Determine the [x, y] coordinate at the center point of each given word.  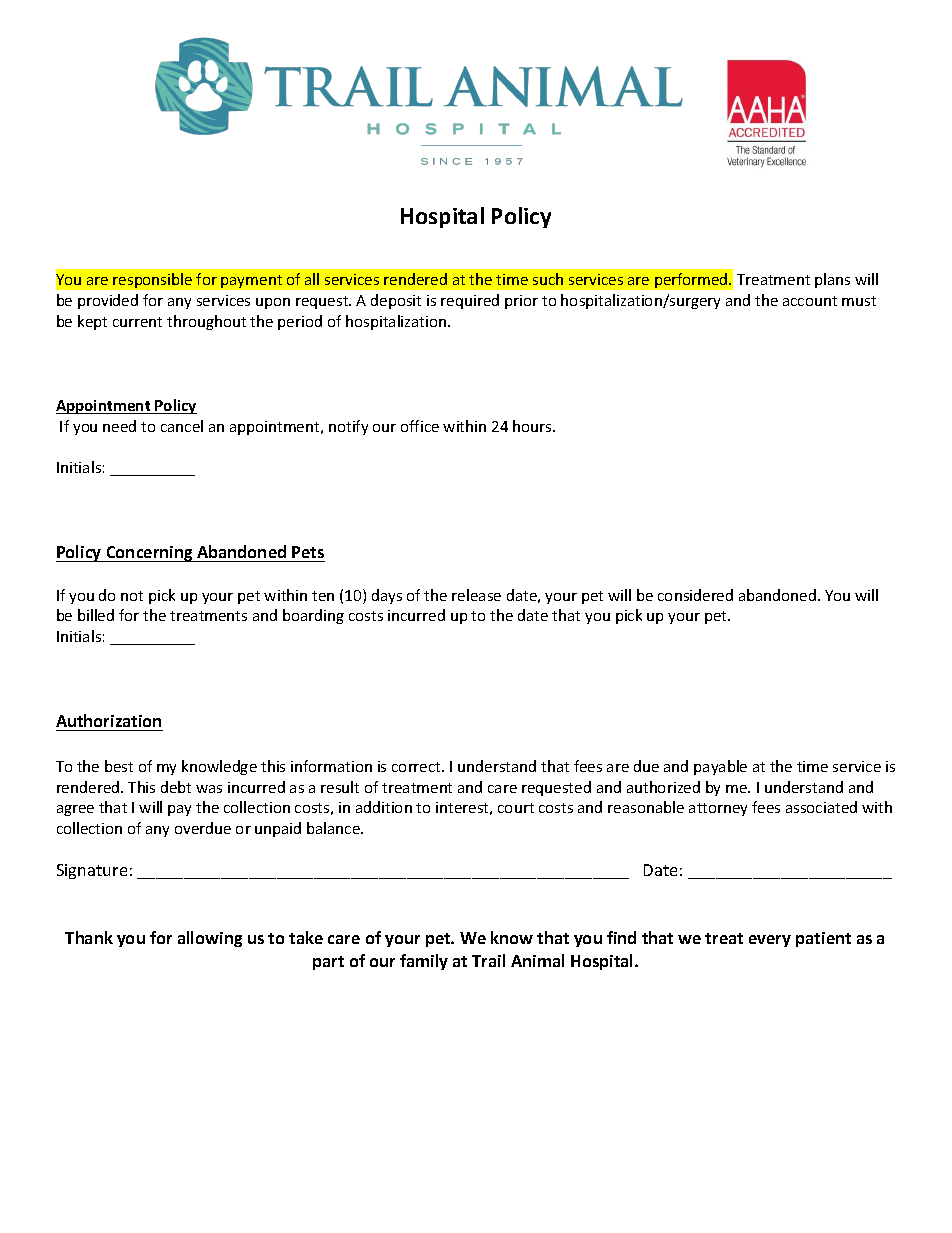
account [810, 301]
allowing [210, 939]
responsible [152, 280]
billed [96, 615]
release [476, 595]
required [470, 301]
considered [695, 595]
